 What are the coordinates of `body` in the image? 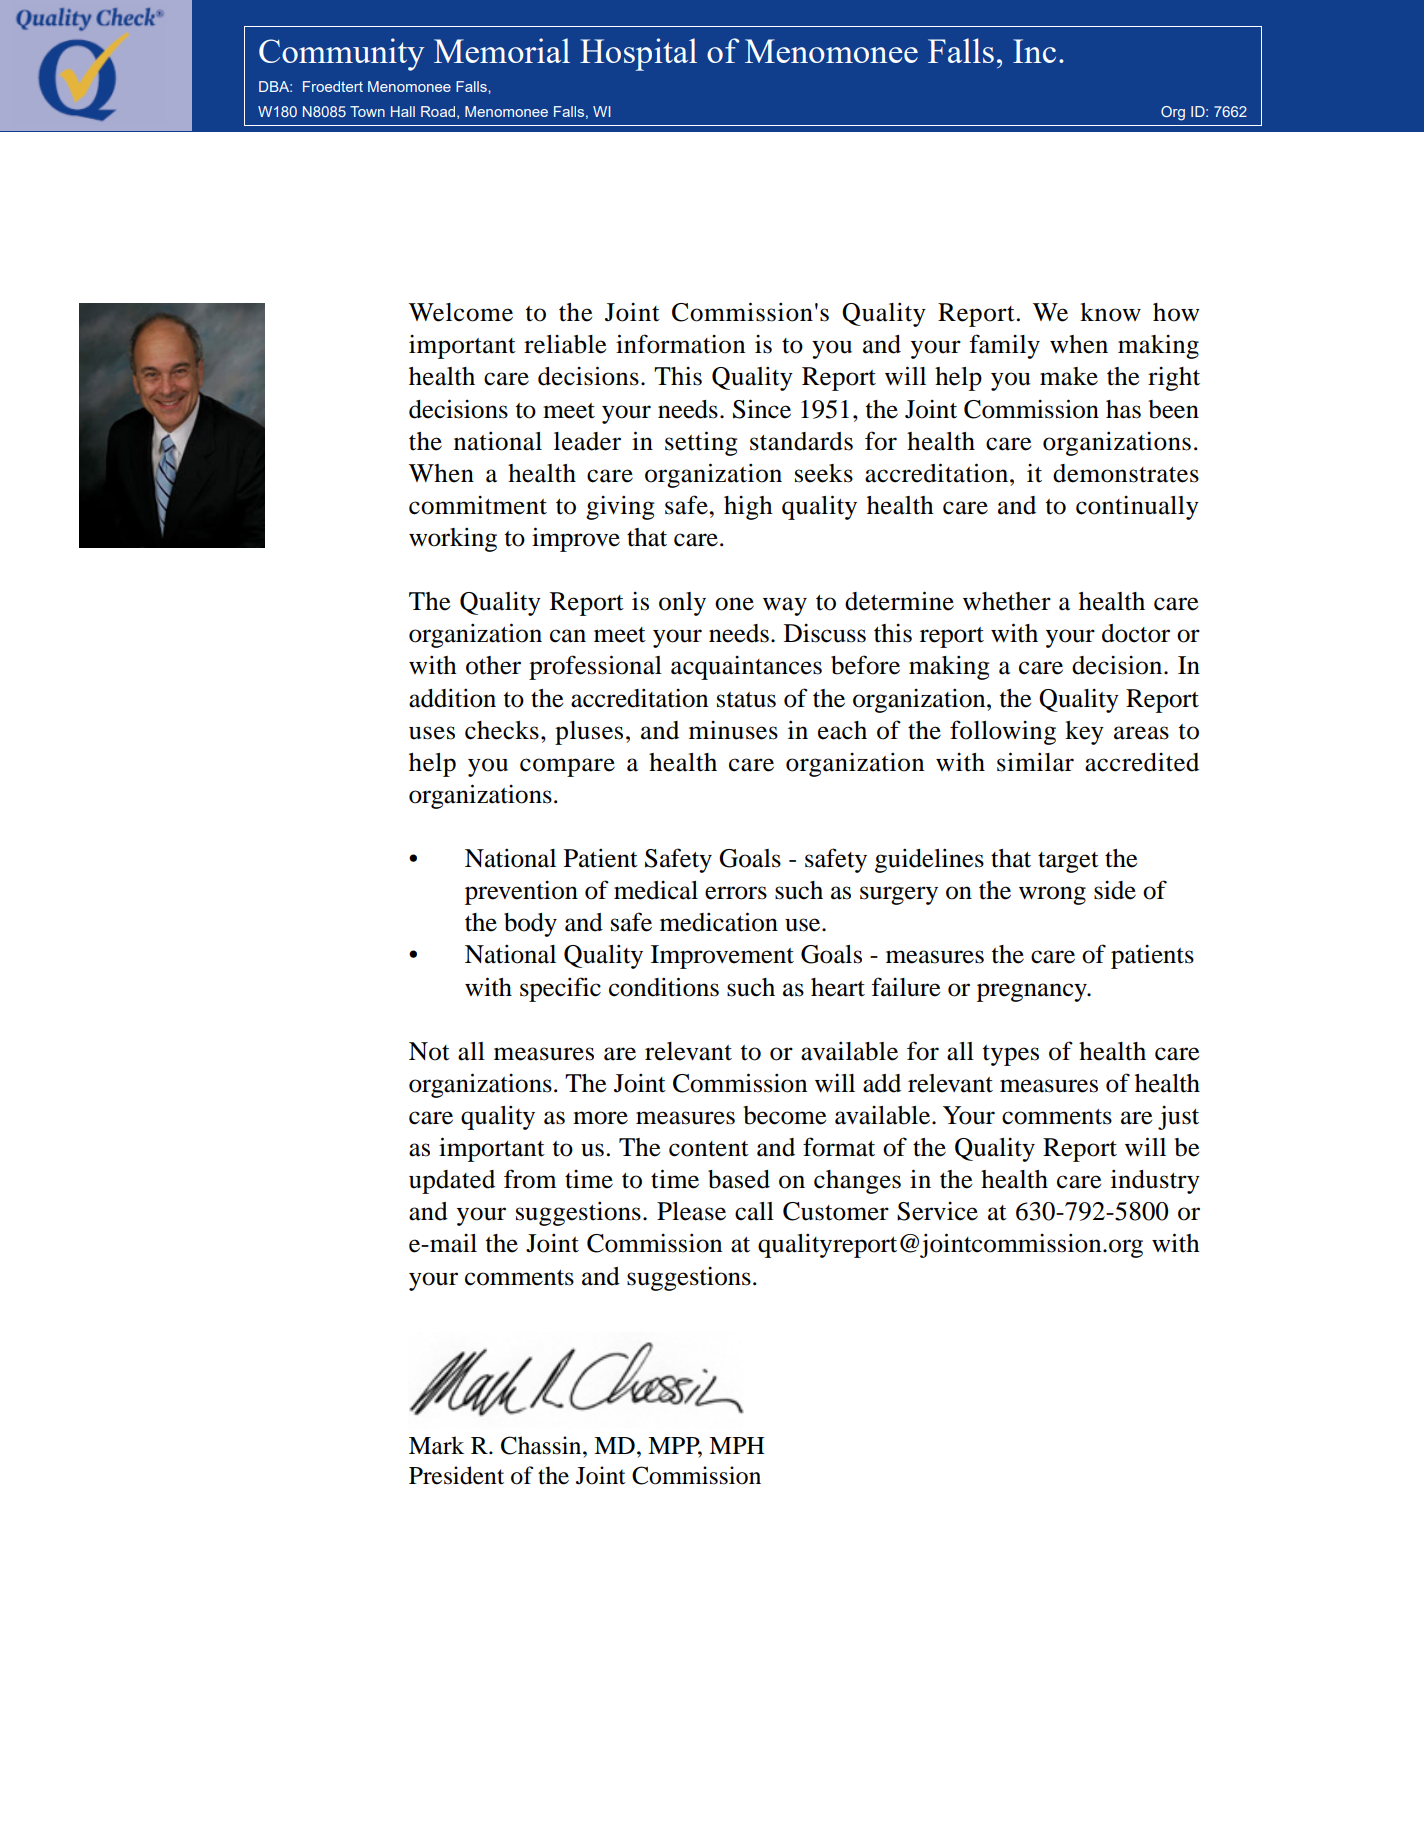 It's located at (530, 925).
